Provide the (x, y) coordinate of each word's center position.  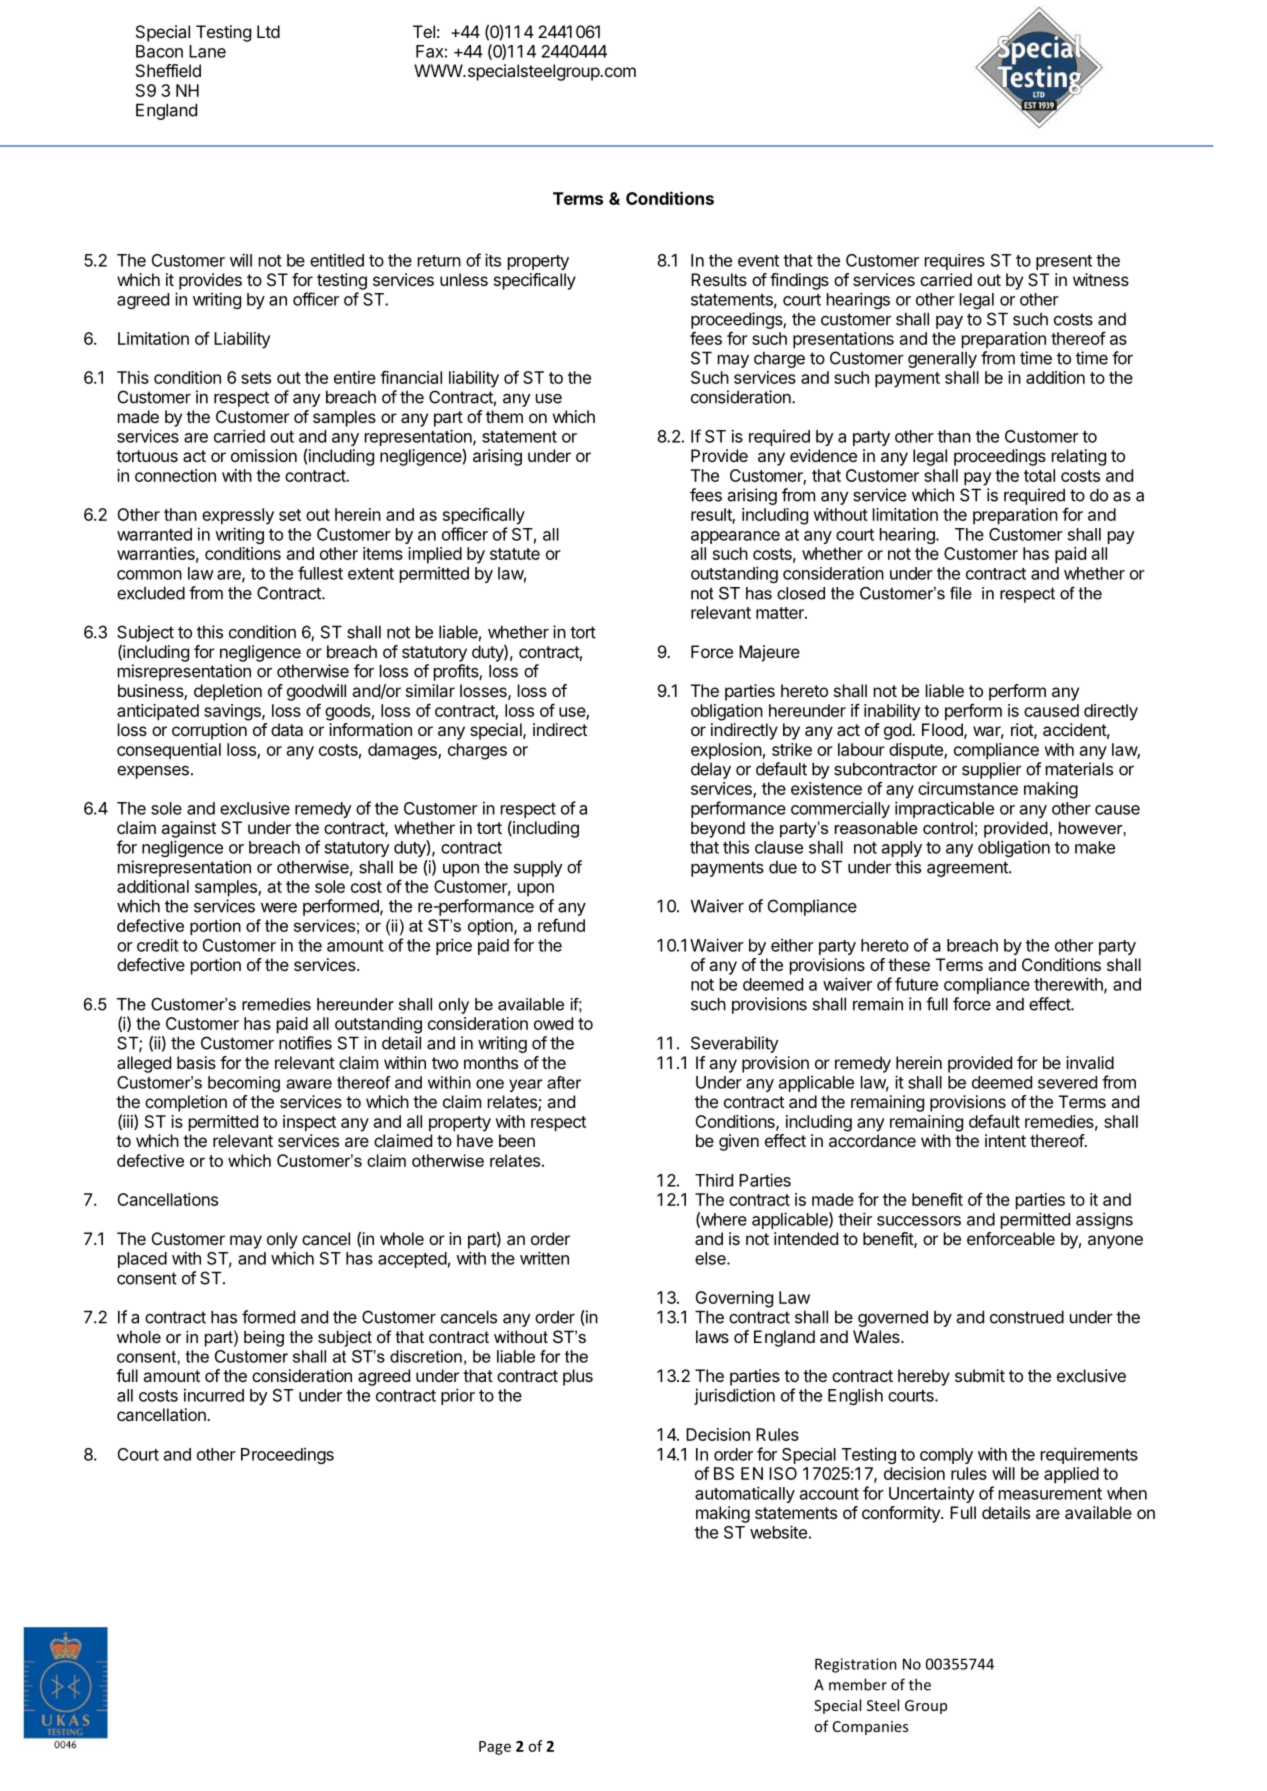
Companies (870, 1728)
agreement (968, 869)
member (858, 1684)
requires (955, 262)
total (1039, 475)
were (279, 907)
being (264, 1338)
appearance (735, 537)
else (711, 1258)
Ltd (268, 31)
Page (495, 1748)
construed (1027, 1317)
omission (264, 455)
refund (561, 925)
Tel (424, 31)
